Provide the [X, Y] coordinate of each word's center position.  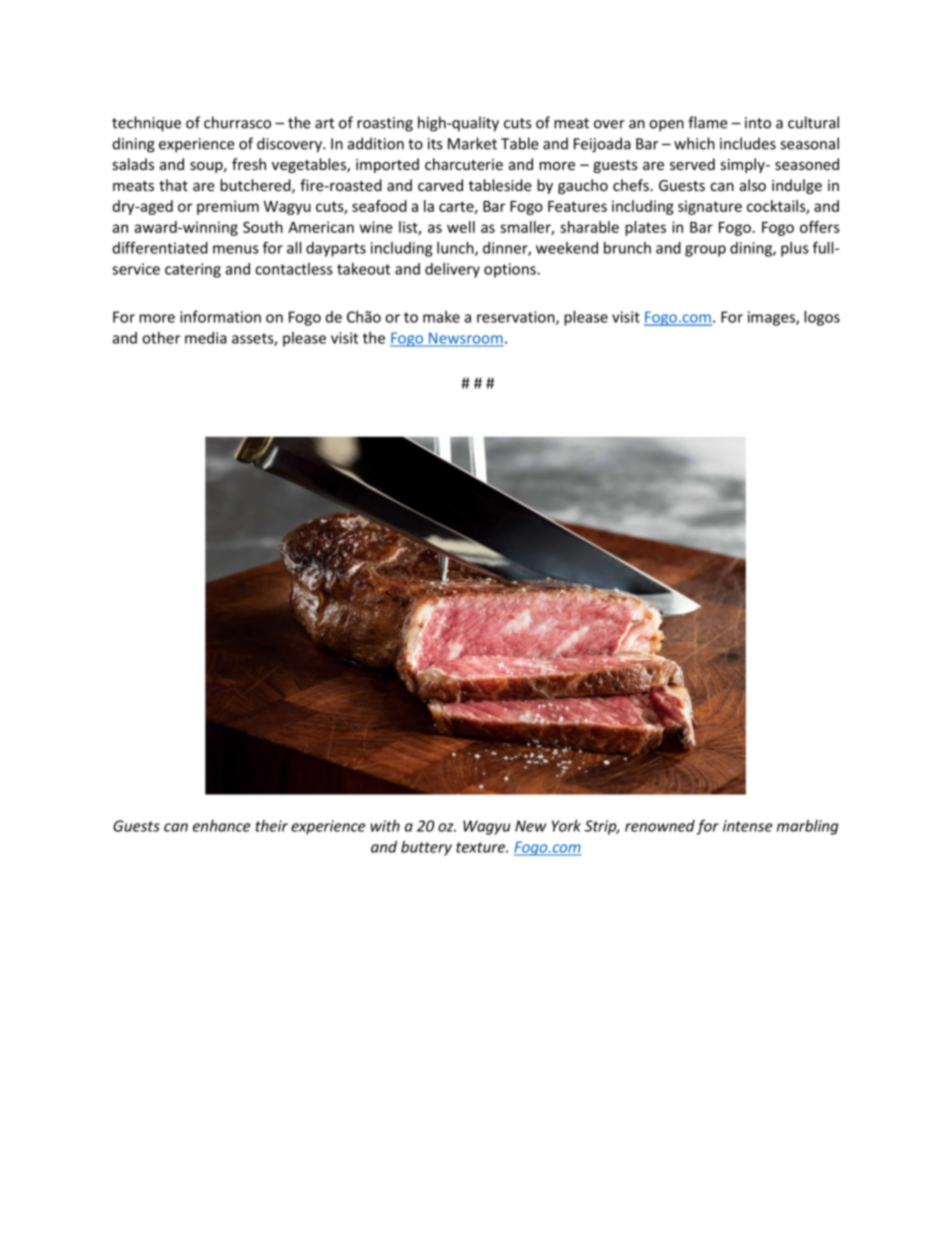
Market [472, 143]
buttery [426, 848]
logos [822, 318]
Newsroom [465, 339]
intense [748, 826]
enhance [222, 826]
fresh [249, 164]
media [206, 338]
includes [748, 143]
